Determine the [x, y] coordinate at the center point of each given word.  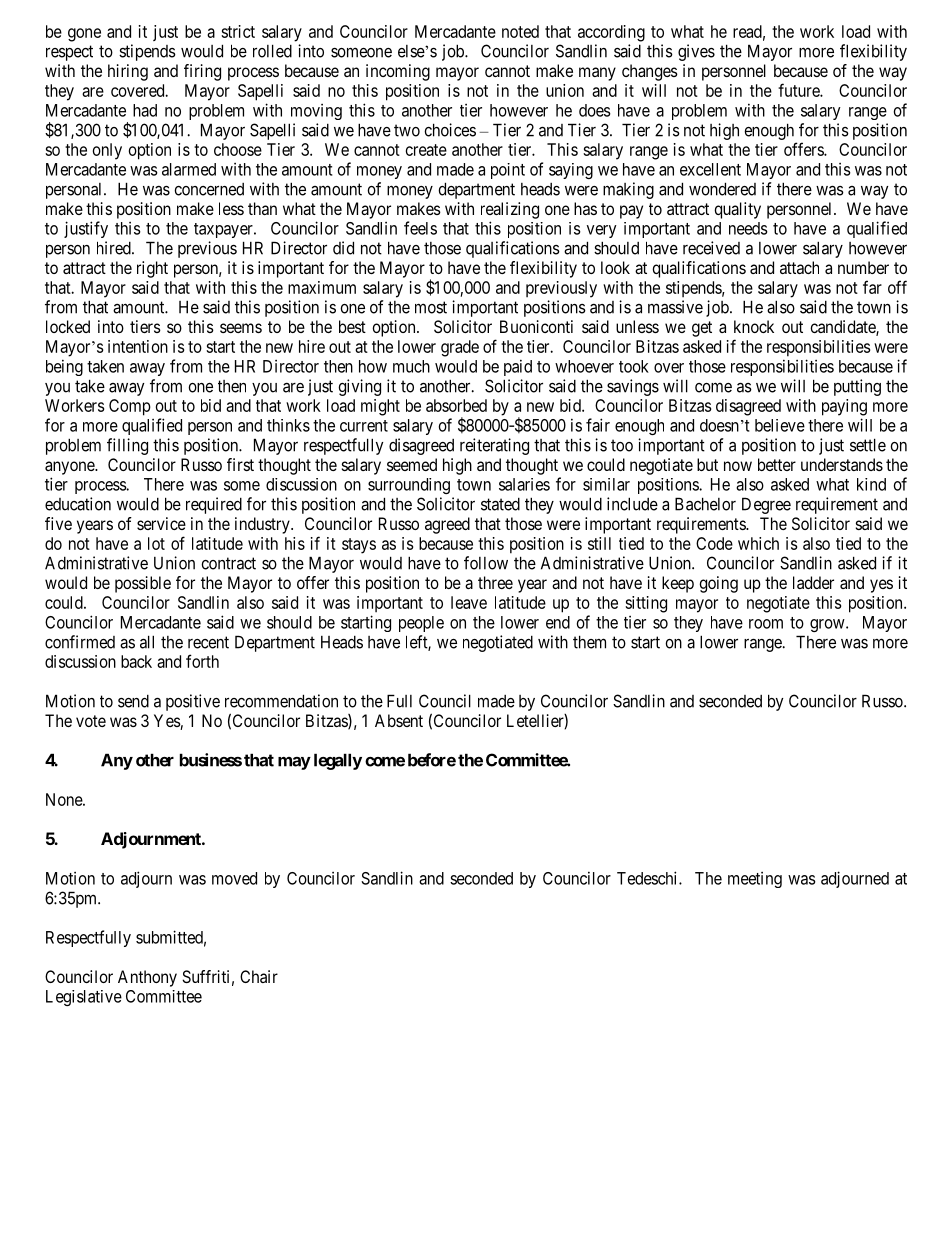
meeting [755, 880]
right [152, 269]
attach [799, 267]
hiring [128, 72]
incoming [398, 72]
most [431, 307]
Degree [766, 505]
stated [500, 504]
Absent [399, 720]
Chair [259, 976]
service [161, 523]
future [799, 90]
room [766, 624]
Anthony [147, 978]
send [133, 701]
